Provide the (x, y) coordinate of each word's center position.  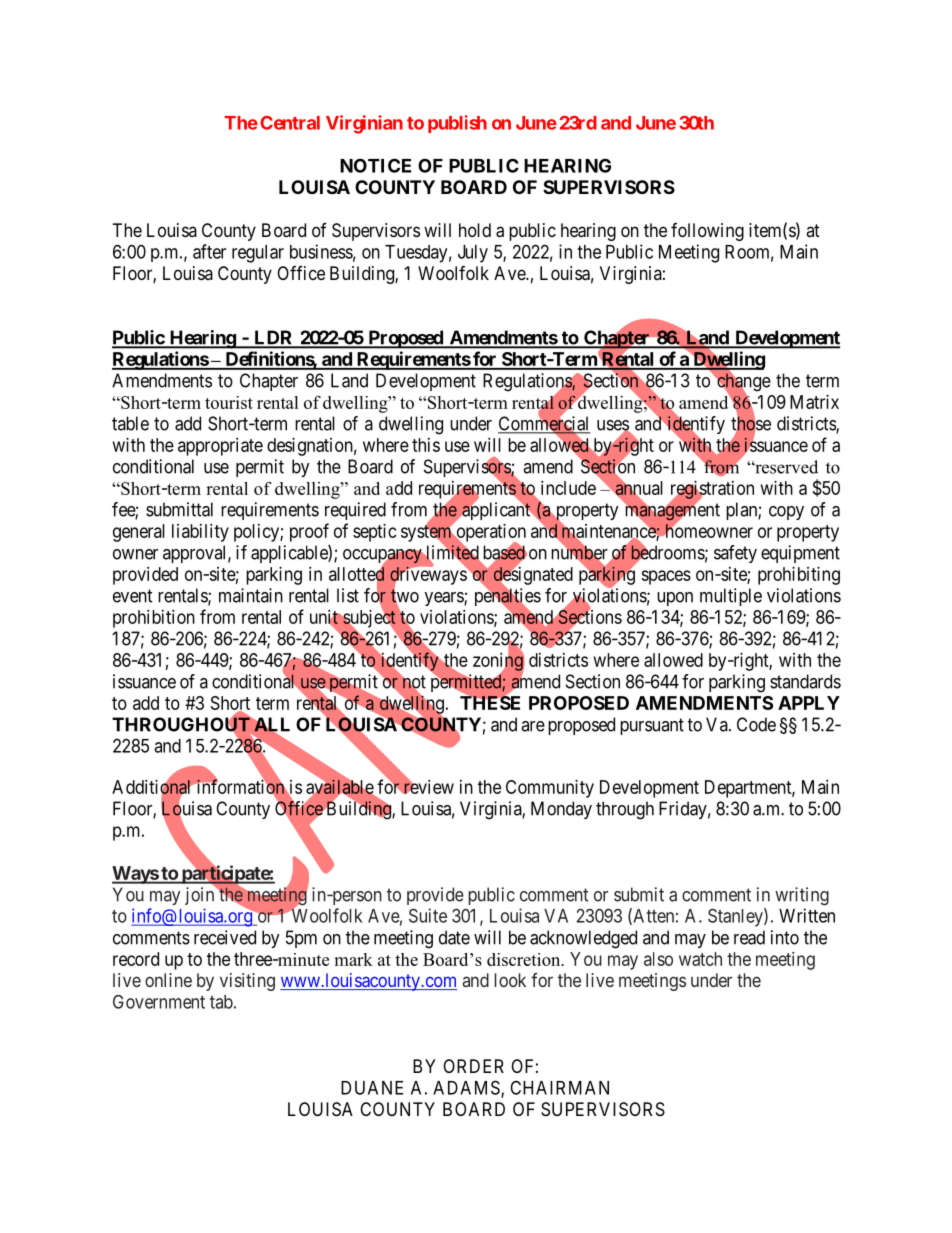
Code (756, 724)
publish (457, 124)
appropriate (220, 447)
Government (159, 1002)
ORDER (473, 1066)
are (533, 726)
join (201, 895)
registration (712, 491)
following (707, 232)
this (426, 445)
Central (290, 123)
